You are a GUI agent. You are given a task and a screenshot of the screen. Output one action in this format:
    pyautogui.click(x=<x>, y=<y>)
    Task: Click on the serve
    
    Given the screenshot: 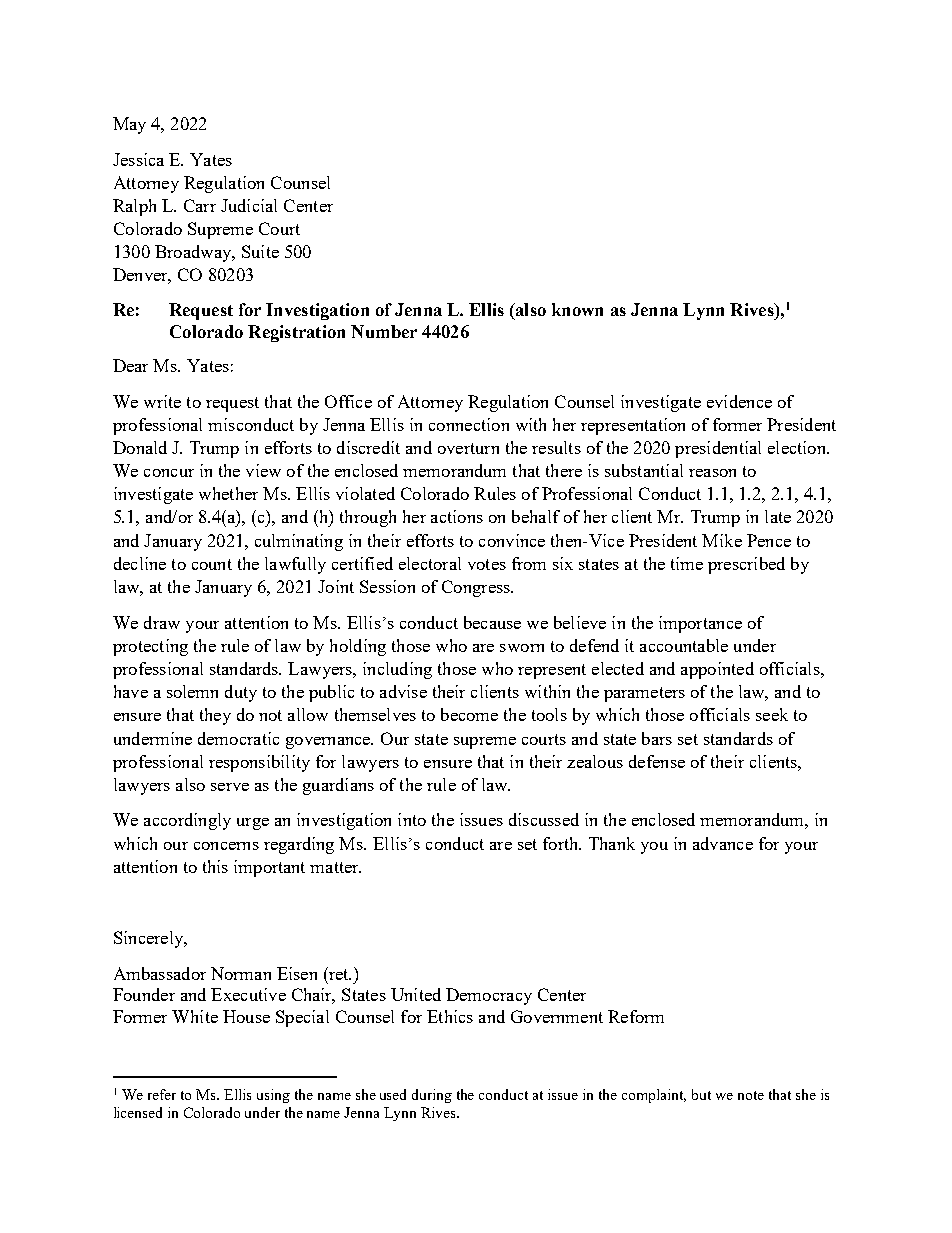 What is the action you would take?
    pyautogui.click(x=230, y=787)
